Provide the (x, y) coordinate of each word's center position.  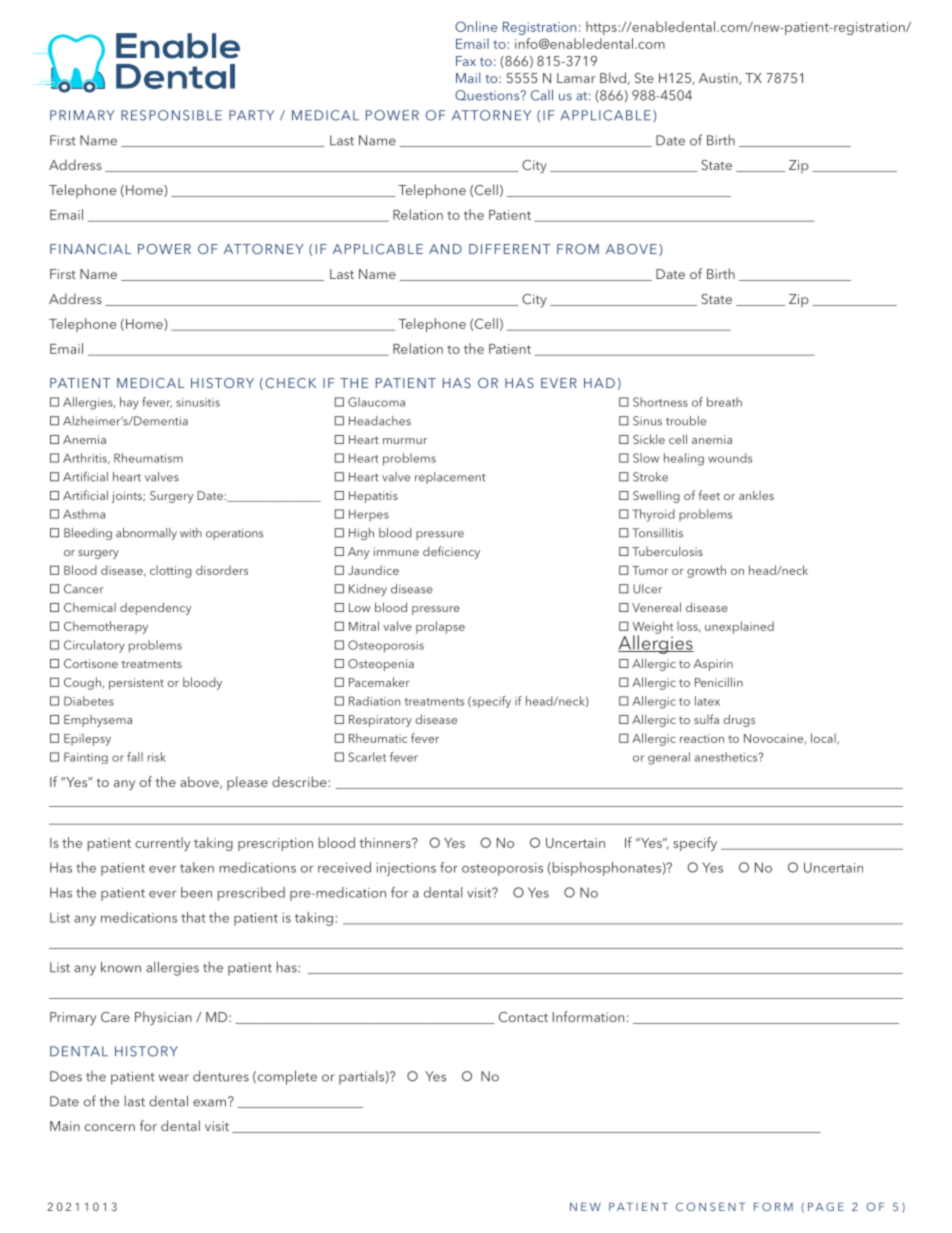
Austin (719, 79)
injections (406, 869)
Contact (523, 1017)
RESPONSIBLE (171, 115)
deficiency (451, 552)
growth (706, 571)
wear (174, 1078)
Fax (466, 61)
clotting (171, 571)
